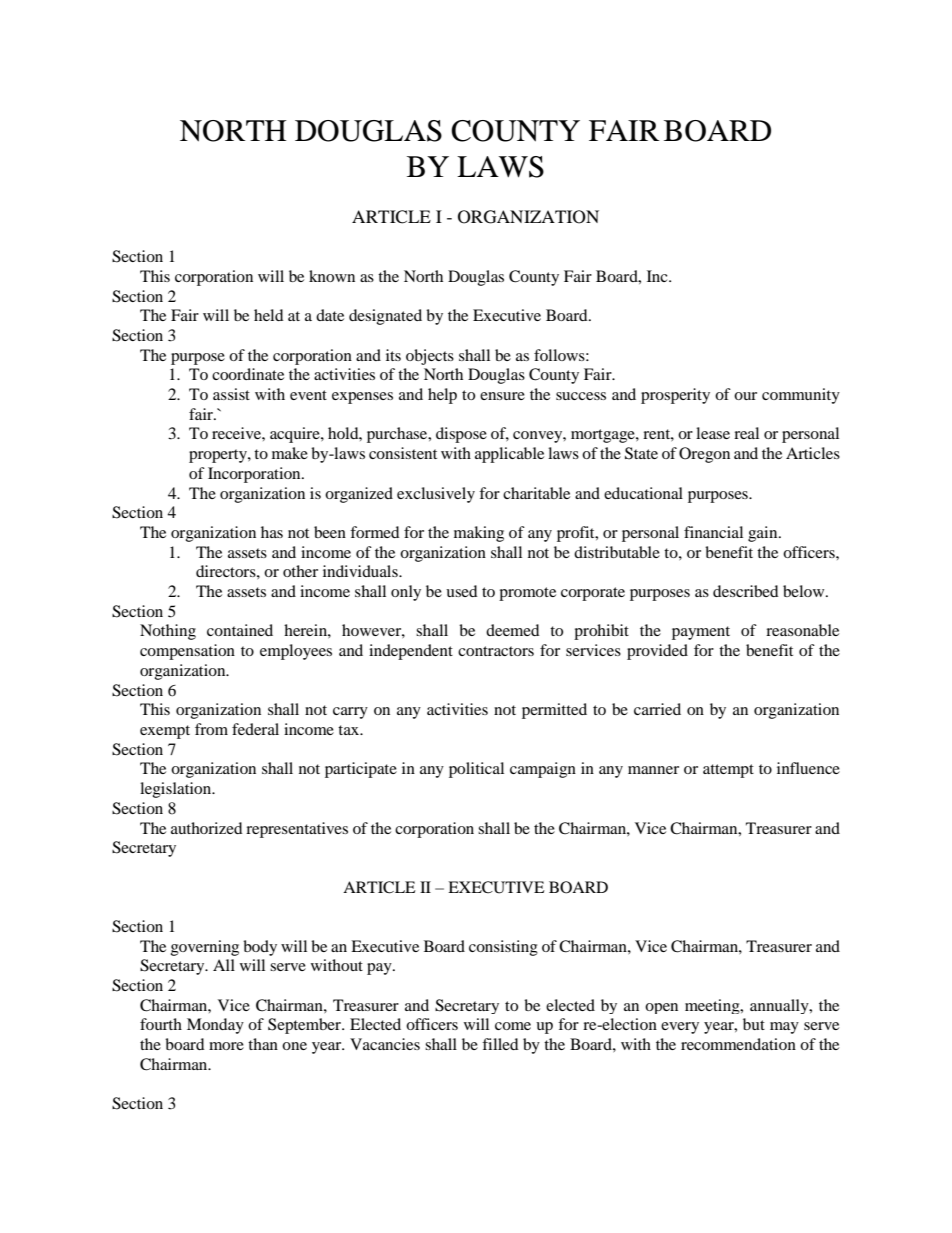  Describe the element at coordinates (215, 1026) in the image. I see `Monday` at that location.
